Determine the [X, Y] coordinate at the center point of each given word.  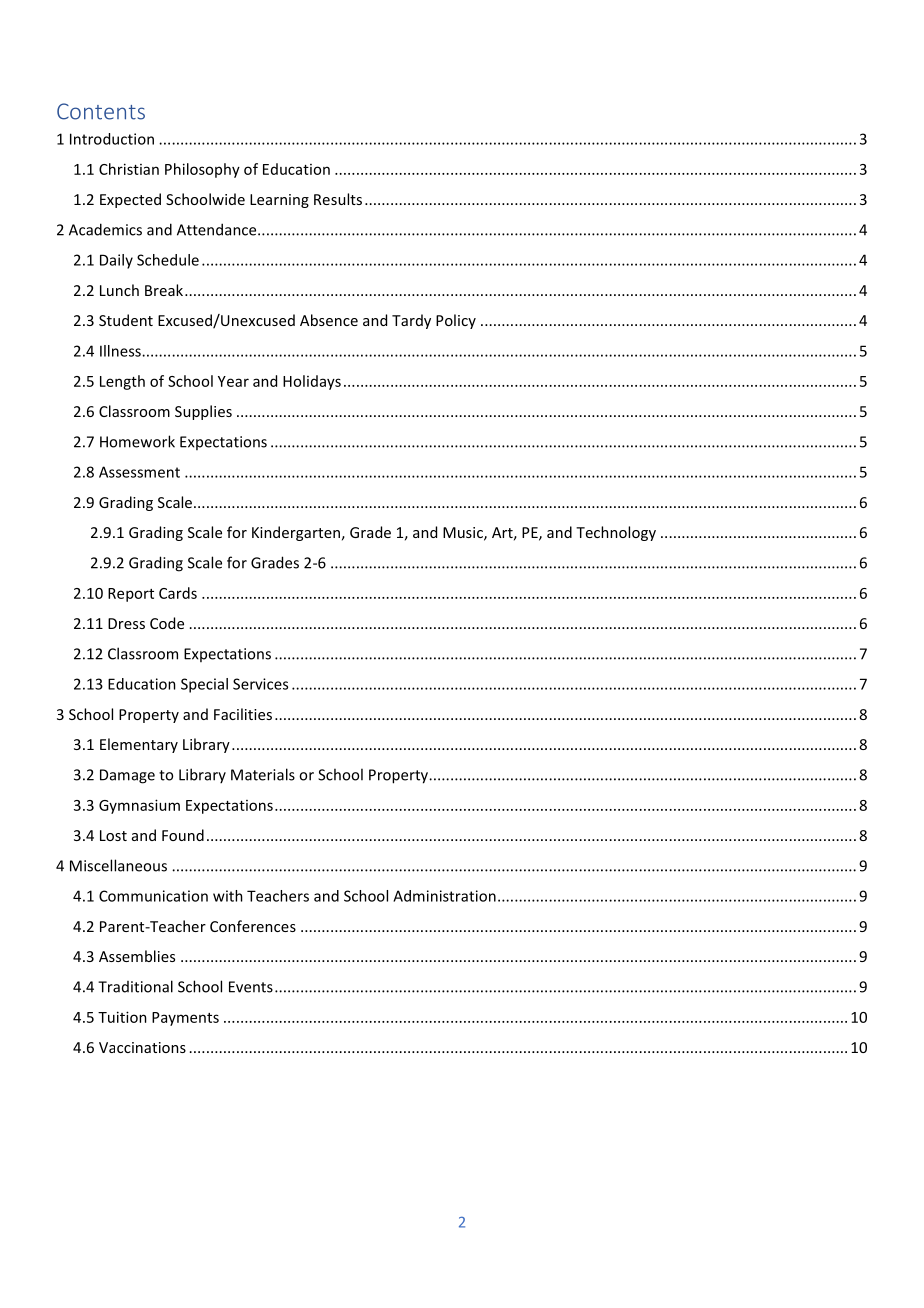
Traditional [135, 986]
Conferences [253, 926]
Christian [129, 169]
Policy [456, 321]
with [228, 896]
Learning [279, 201]
